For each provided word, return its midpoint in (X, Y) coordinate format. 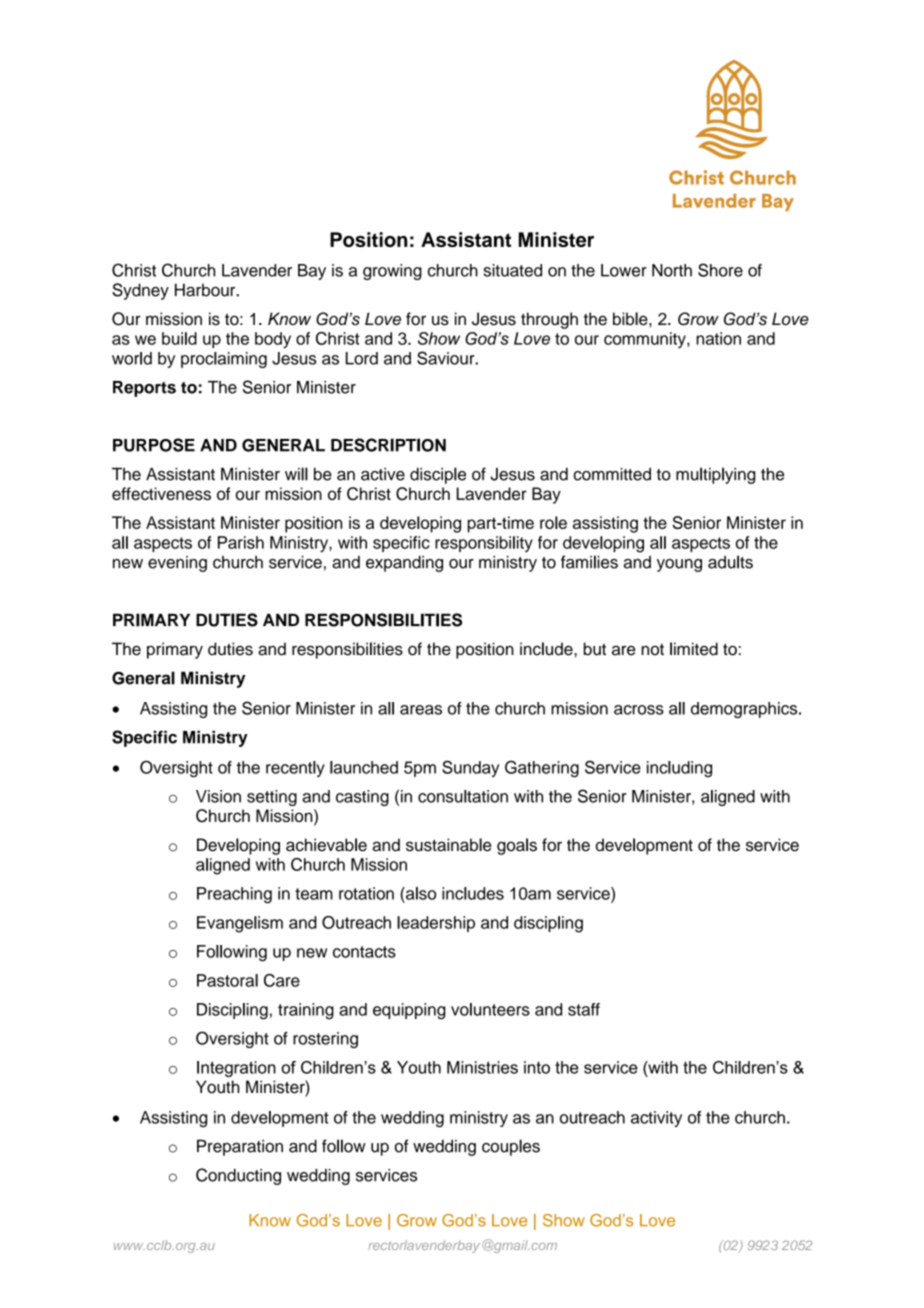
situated (513, 270)
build (179, 338)
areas (421, 710)
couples (511, 1147)
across (639, 710)
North (672, 270)
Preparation (240, 1147)
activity (656, 1119)
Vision (218, 796)
